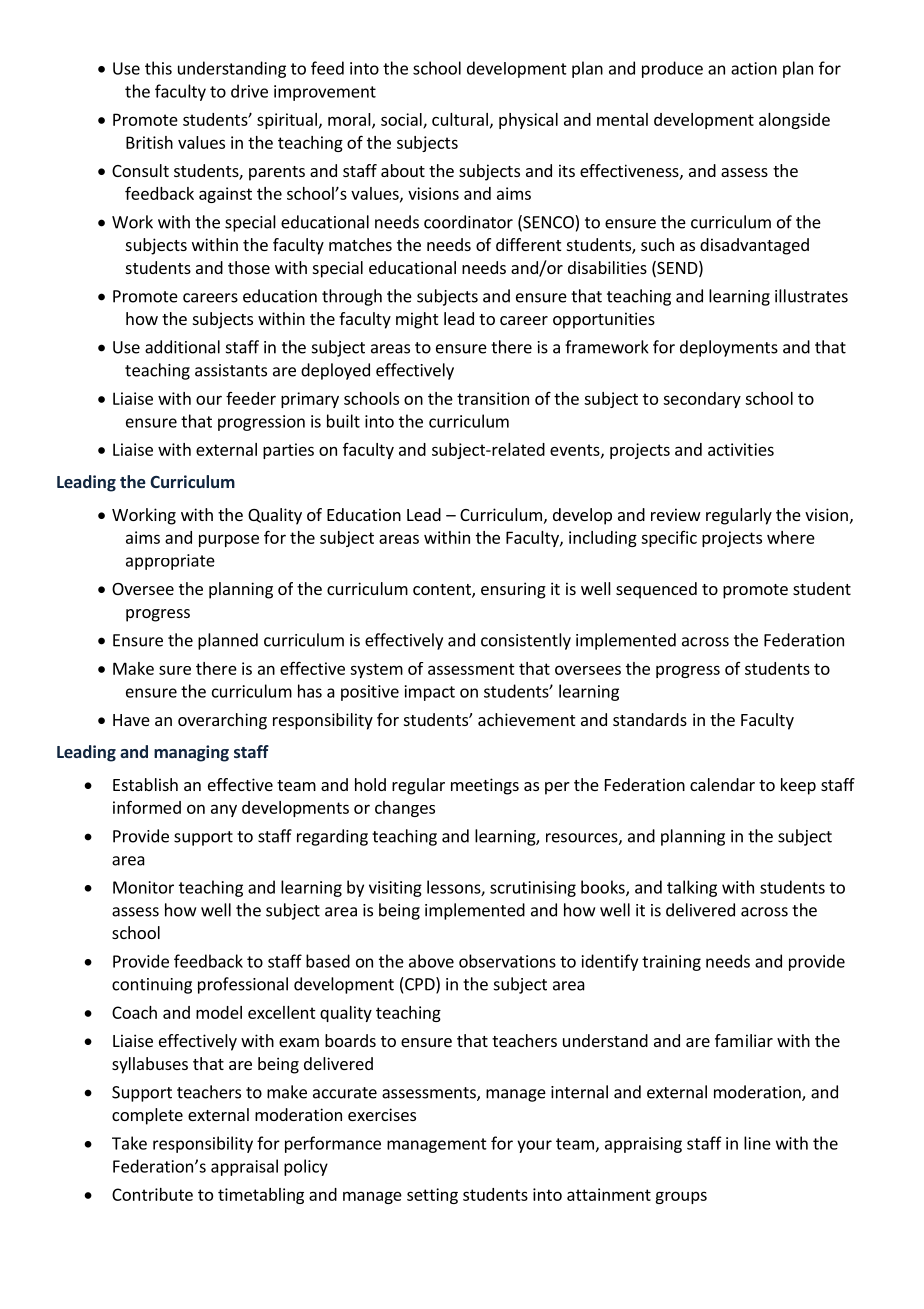 Image resolution: width=924 pixels, height=1309 pixels. I want to click on cultural, so click(460, 119).
